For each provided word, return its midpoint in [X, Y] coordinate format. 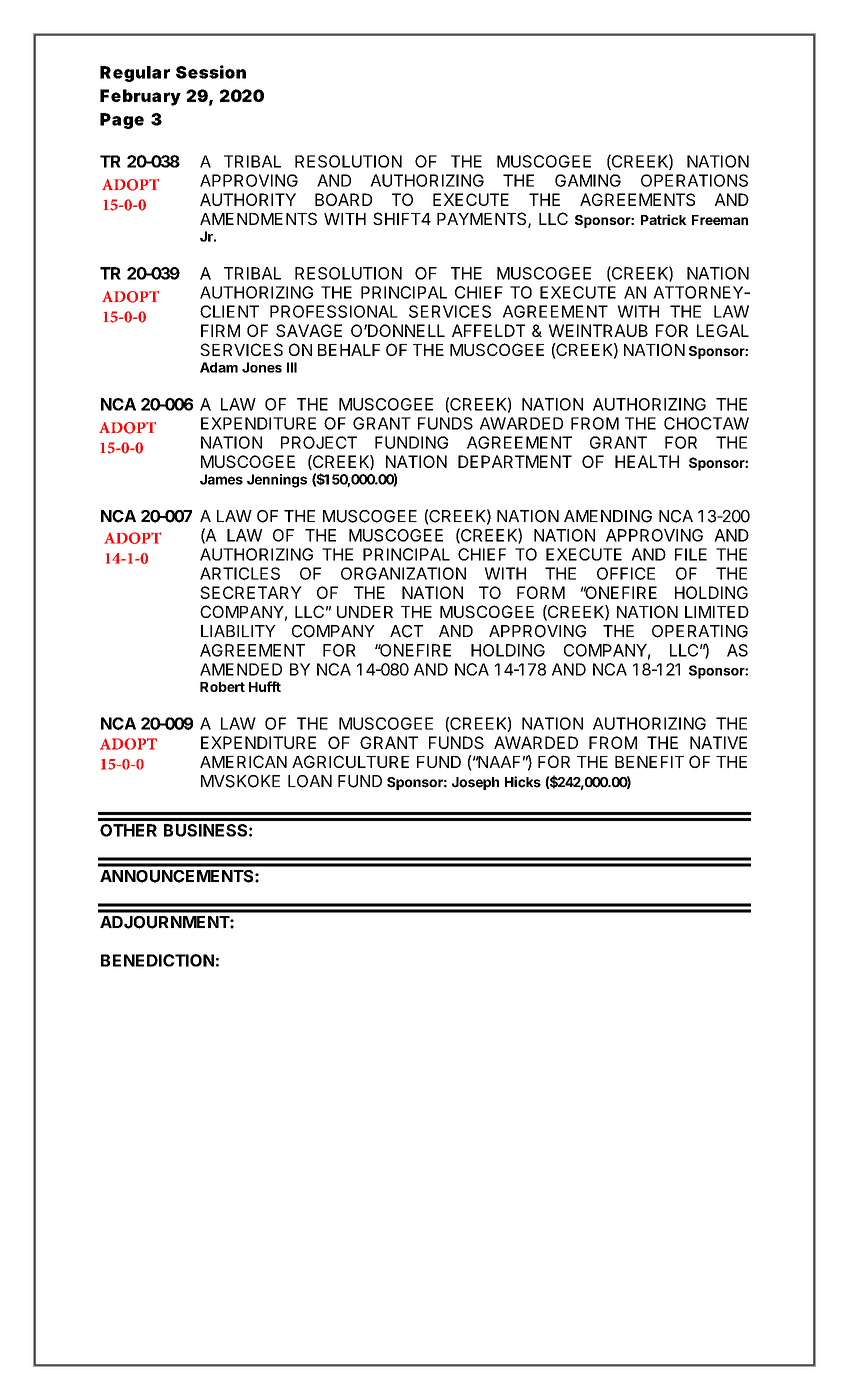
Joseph [475, 783]
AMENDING [608, 516]
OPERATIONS [694, 180]
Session [211, 72]
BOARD [343, 199]
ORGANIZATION [403, 573]
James [221, 479]
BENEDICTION [157, 960]
